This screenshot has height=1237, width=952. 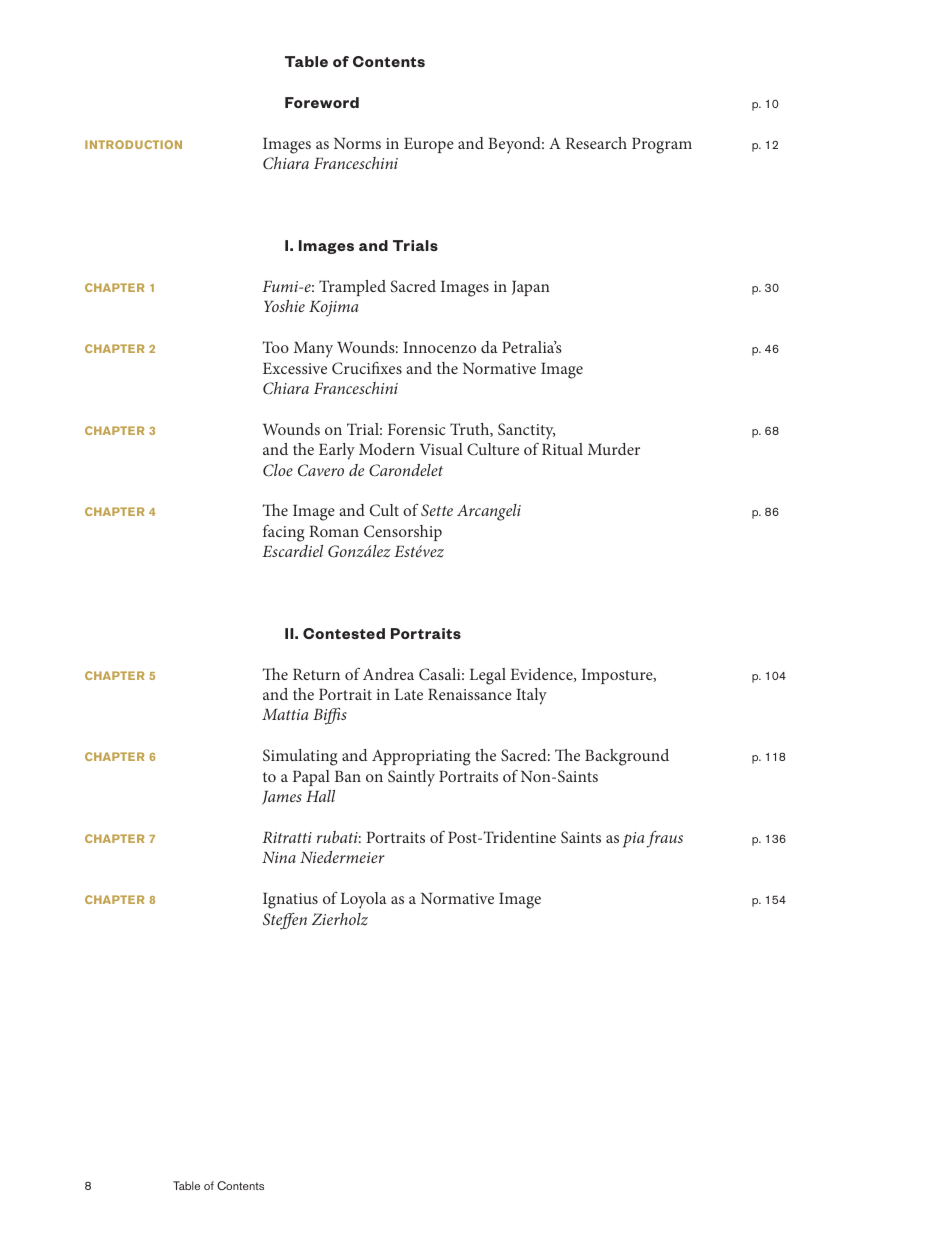 What do you see at coordinates (316, 674) in the screenshot?
I see `Return` at bounding box center [316, 674].
